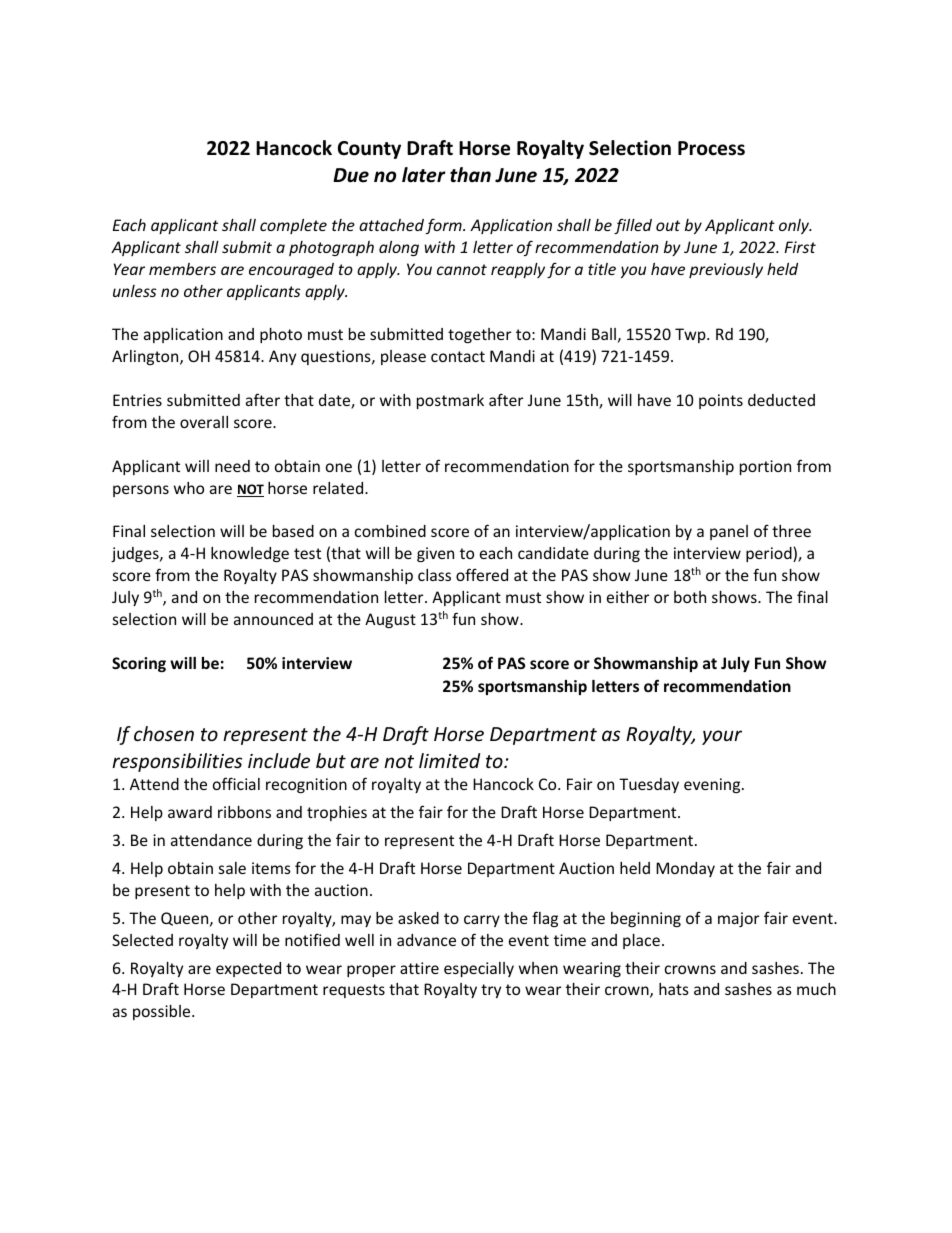  I want to click on than, so click(470, 175).
